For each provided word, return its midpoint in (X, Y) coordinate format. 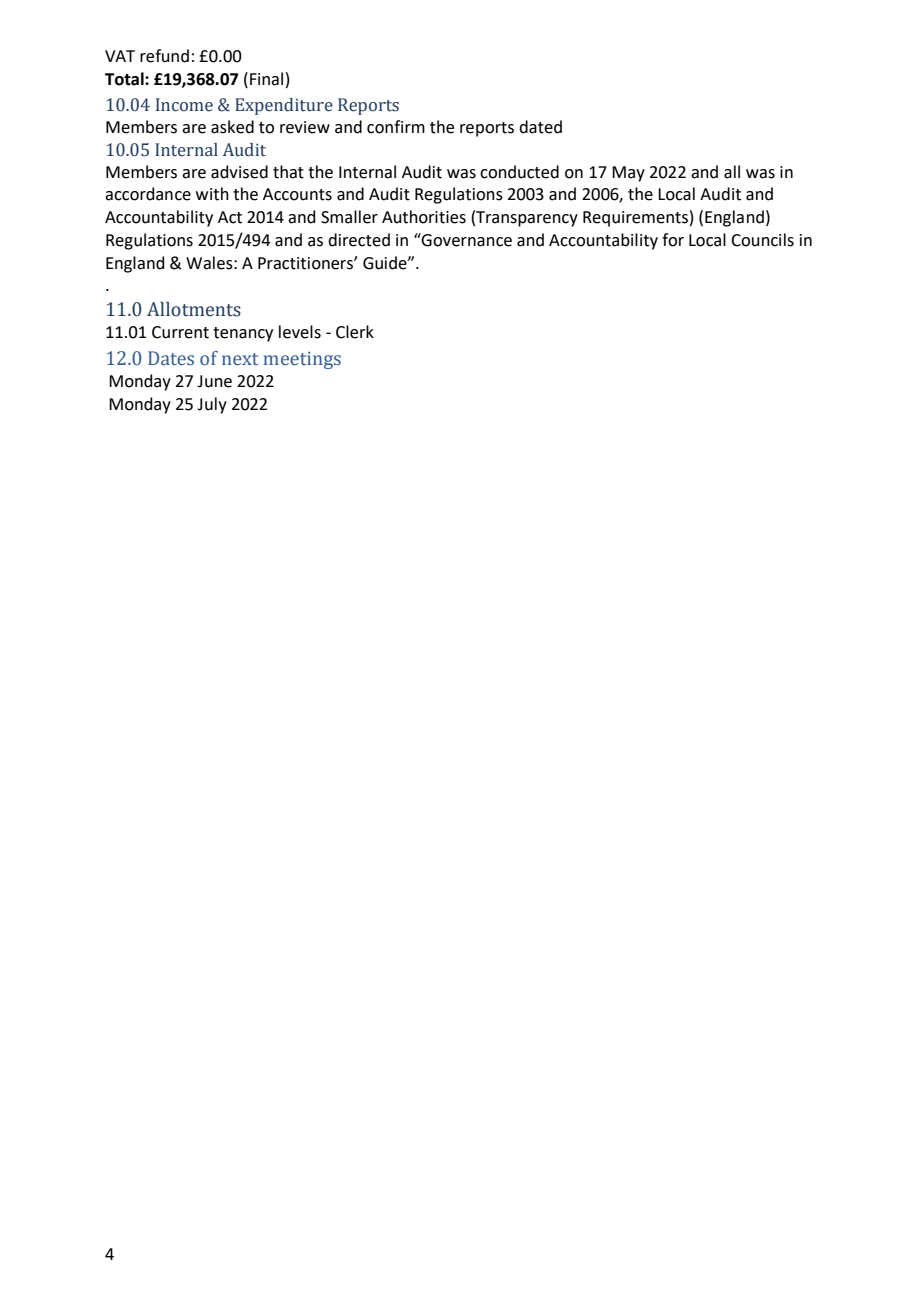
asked (232, 127)
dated (540, 127)
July (212, 405)
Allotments (194, 309)
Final (266, 79)
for (673, 240)
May (628, 174)
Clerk (355, 332)
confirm (396, 127)
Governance (466, 240)
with (212, 194)
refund (164, 56)
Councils (762, 240)
